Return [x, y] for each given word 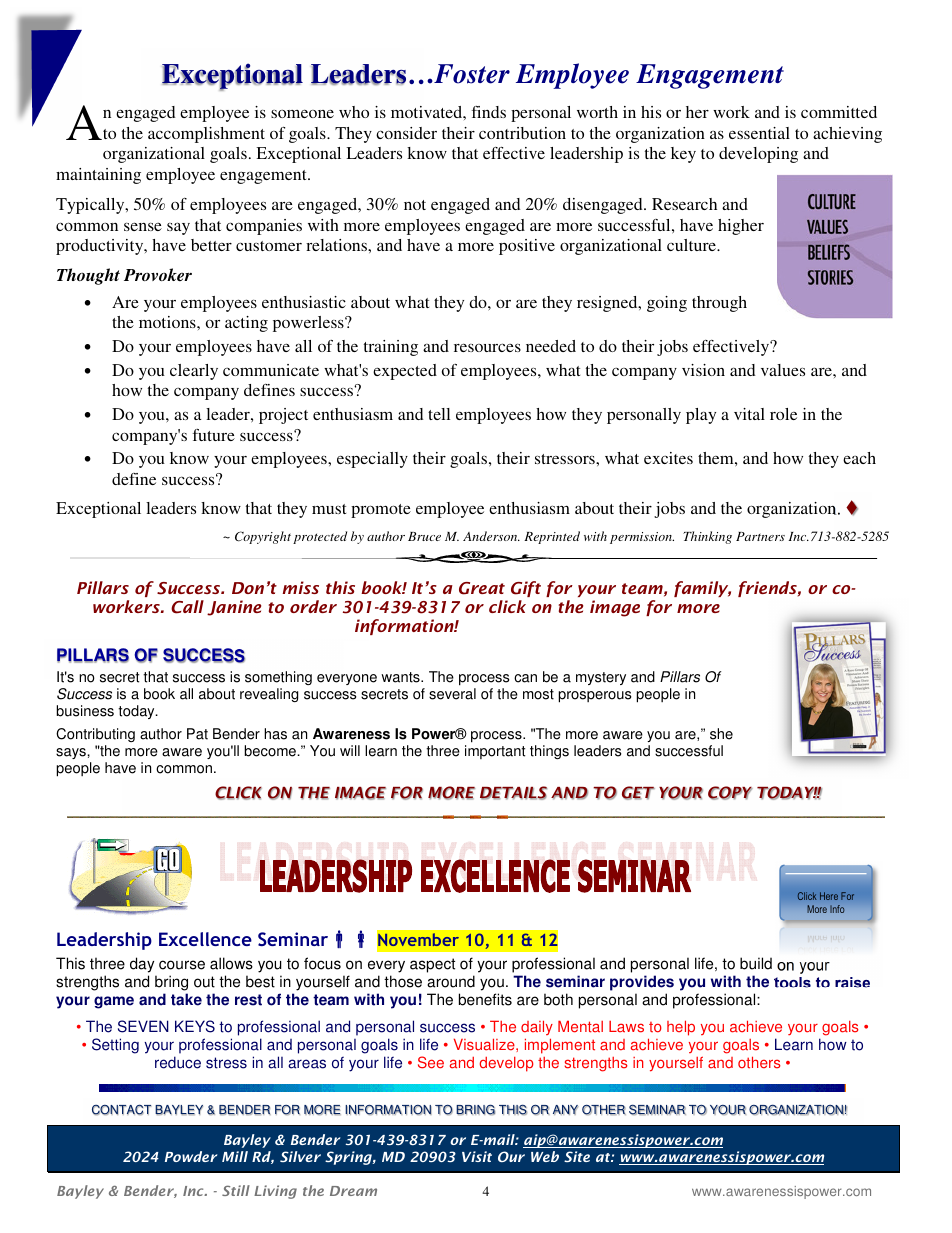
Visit [477, 1156]
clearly [194, 372]
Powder [191, 1156]
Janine [234, 608]
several [452, 694]
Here [829, 896]
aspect [432, 965]
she [721, 734]
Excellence [205, 939]
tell [439, 414]
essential [759, 133]
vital [749, 414]
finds [489, 112]
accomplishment [206, 135]
